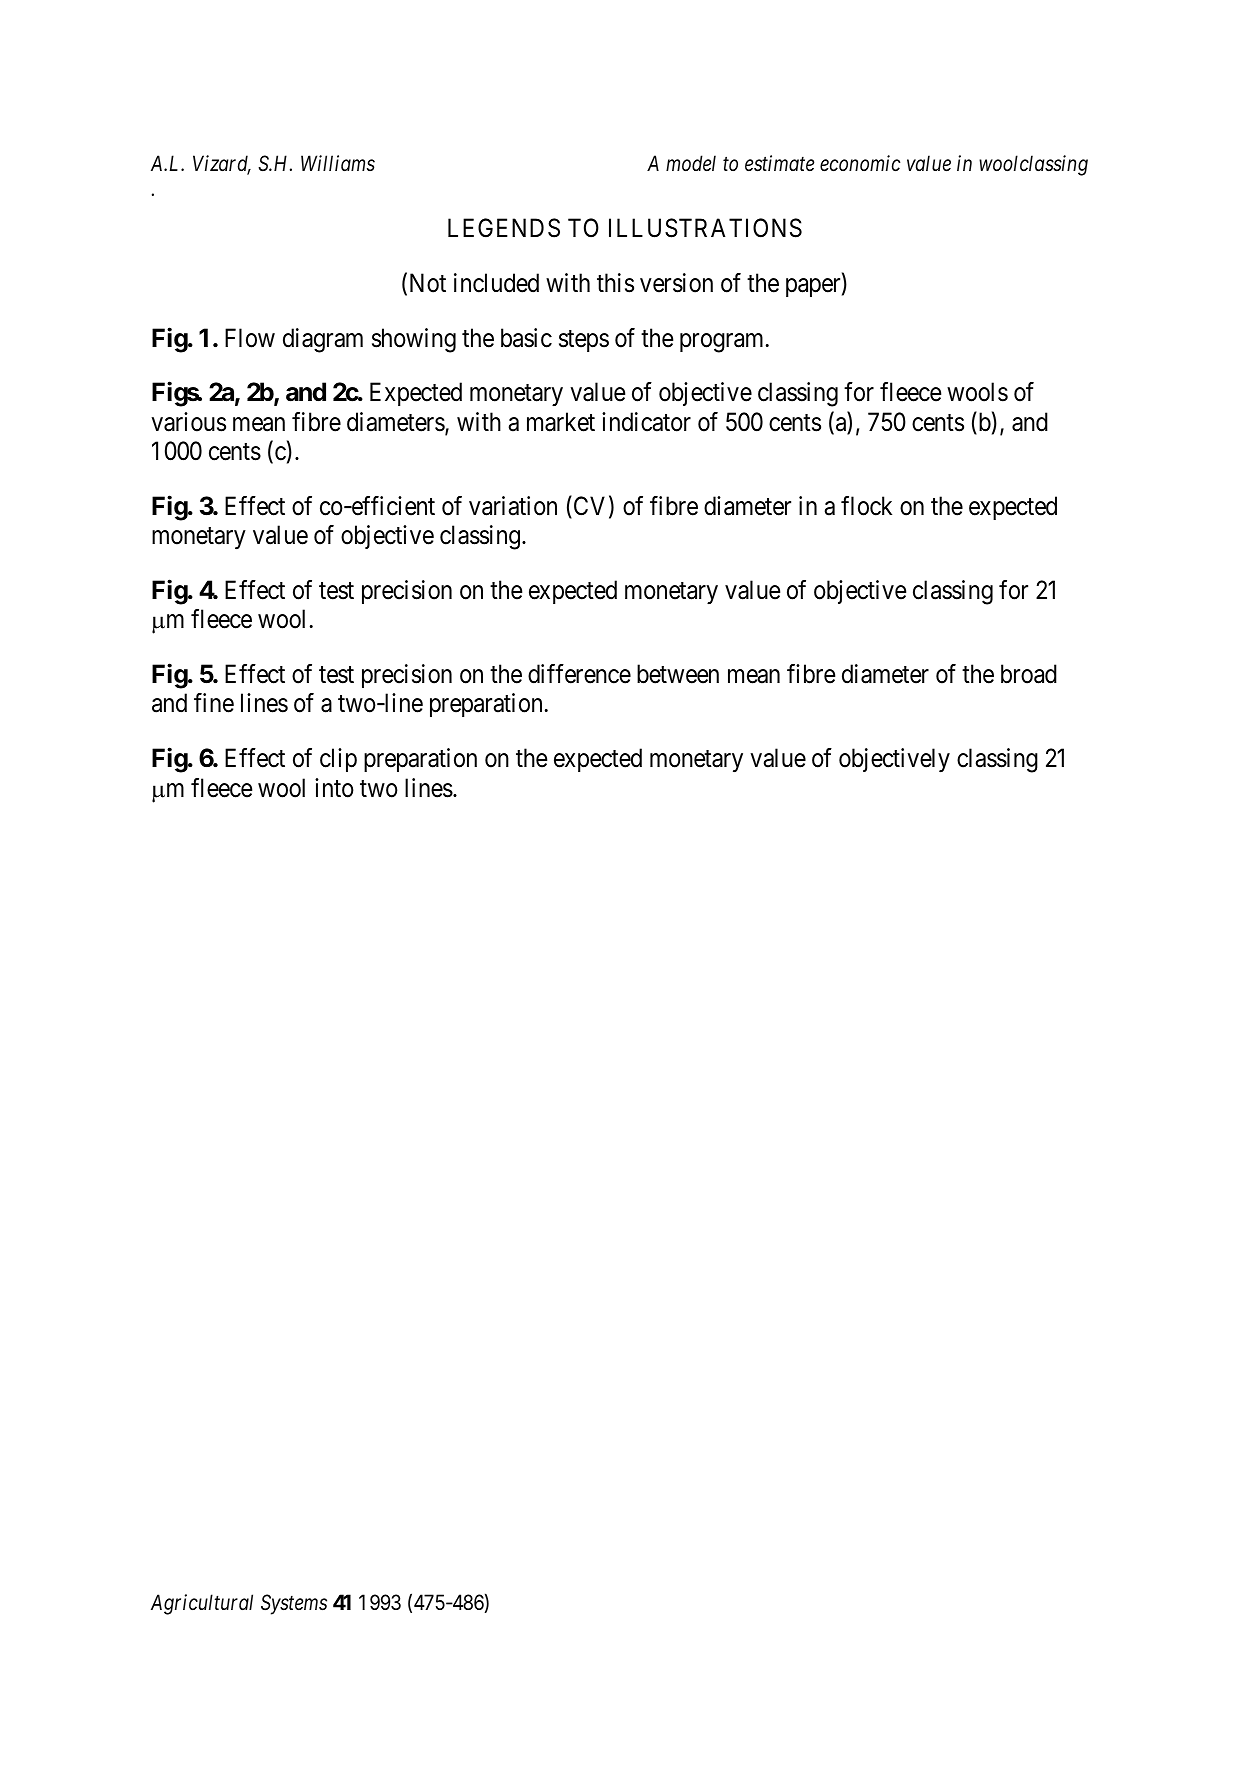  What do you see at coordinates (615, 283) in the image?
I see `this` at bounding box center [615, 283].
